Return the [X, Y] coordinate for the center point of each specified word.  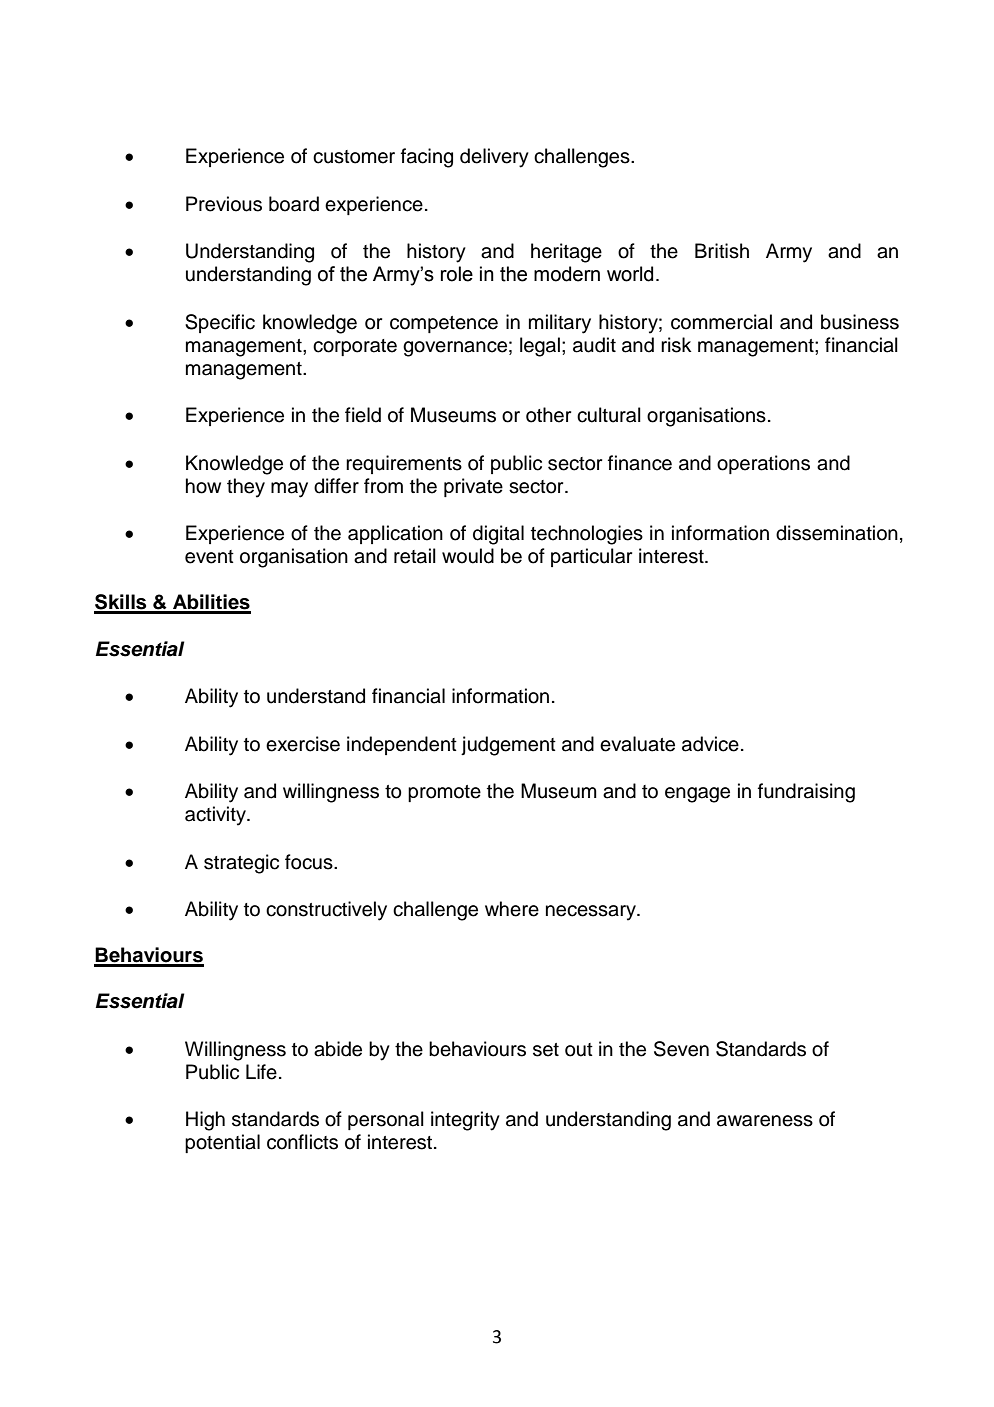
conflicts [302, 1142]
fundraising [806, 793]
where [512, 909]
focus [310, 862]
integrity [465, 1121]
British [722, 251]
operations [763, 464]
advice [710, 744]
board [294, 204]
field [363, 415]
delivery [494, 158]
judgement [508, 746]
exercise [303, 744]
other [548, 415]
